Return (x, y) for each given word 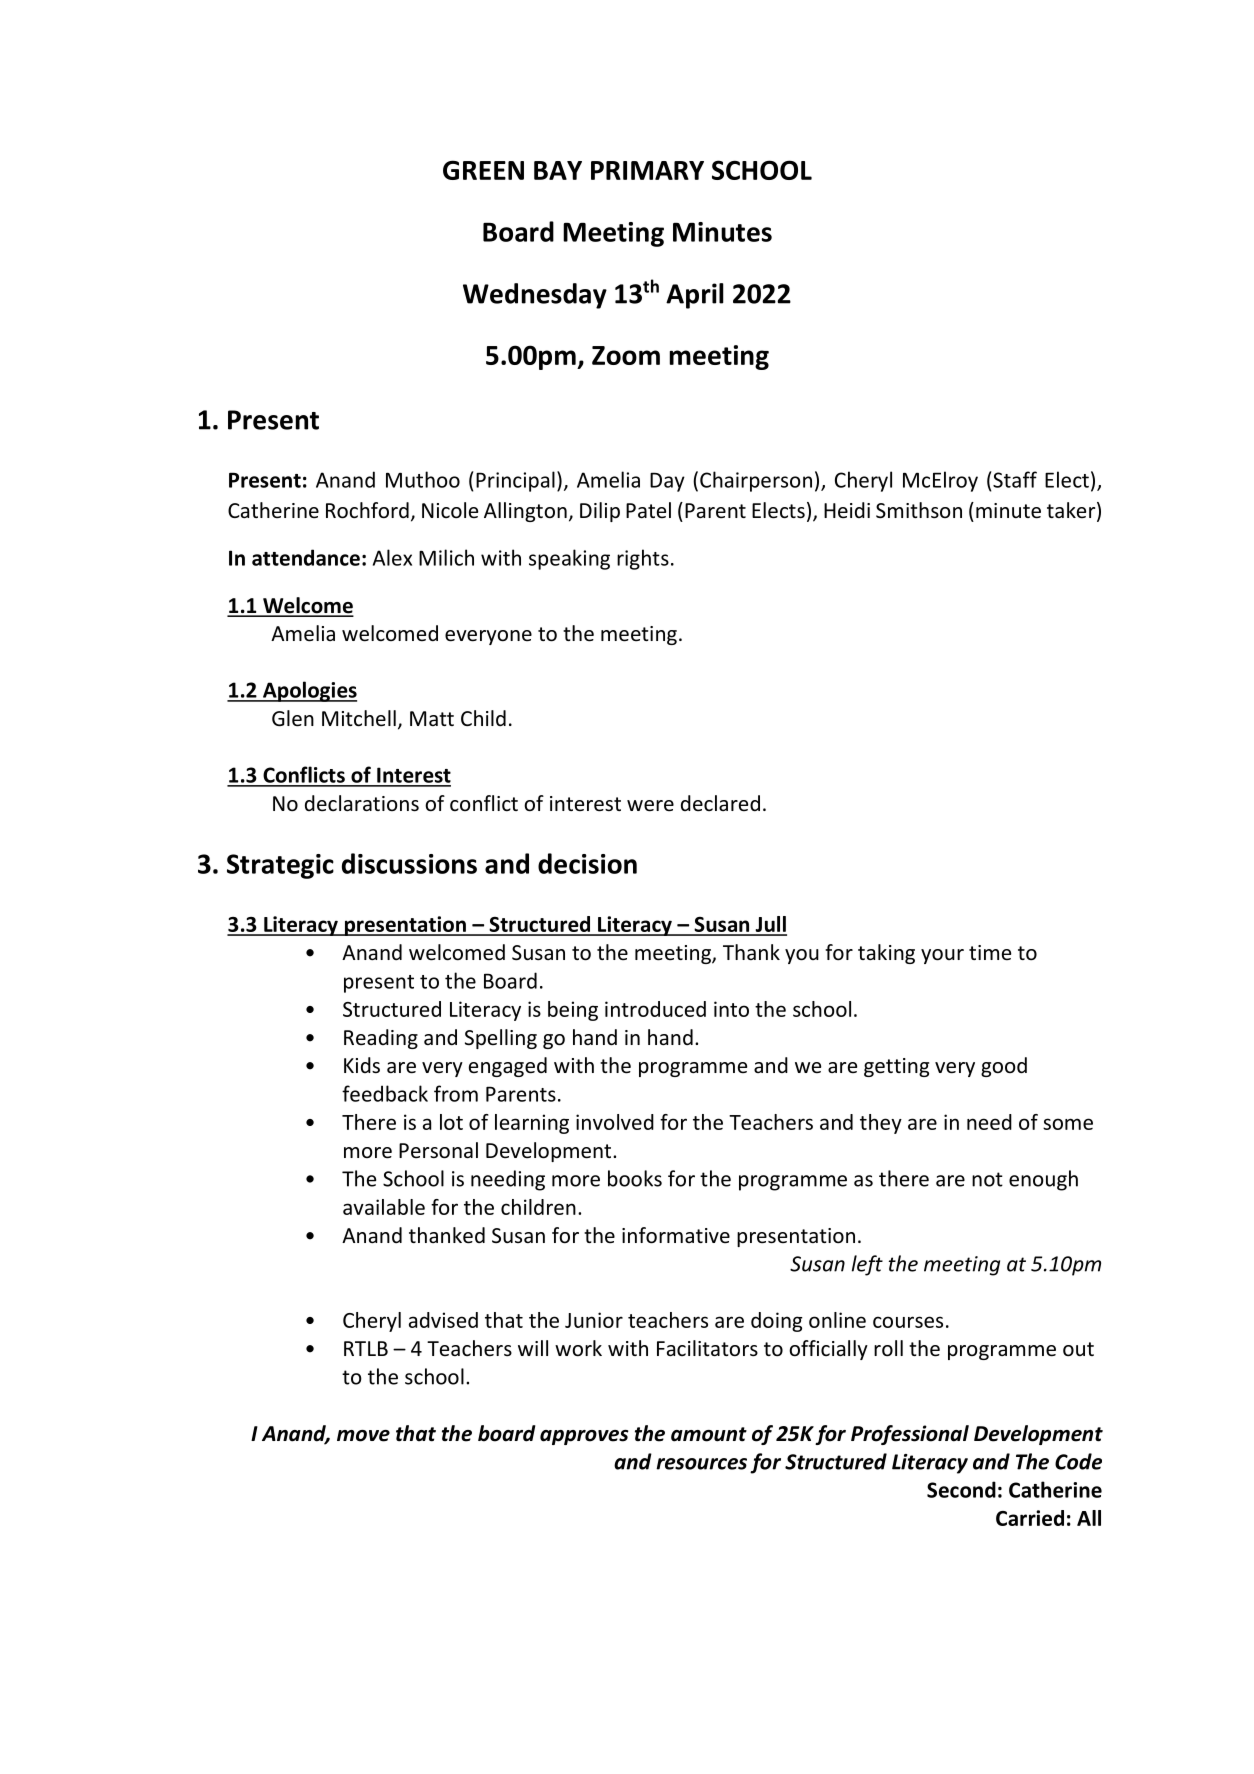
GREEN (483, 170)
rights (643, 559)
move (363, 1436)
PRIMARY (647, 170)
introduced (655, 1009)
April (695, 296)
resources (701, 1464)
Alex (392, 557)
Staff (1014, 479)
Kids (362, 1065)
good (1004, 1067)
